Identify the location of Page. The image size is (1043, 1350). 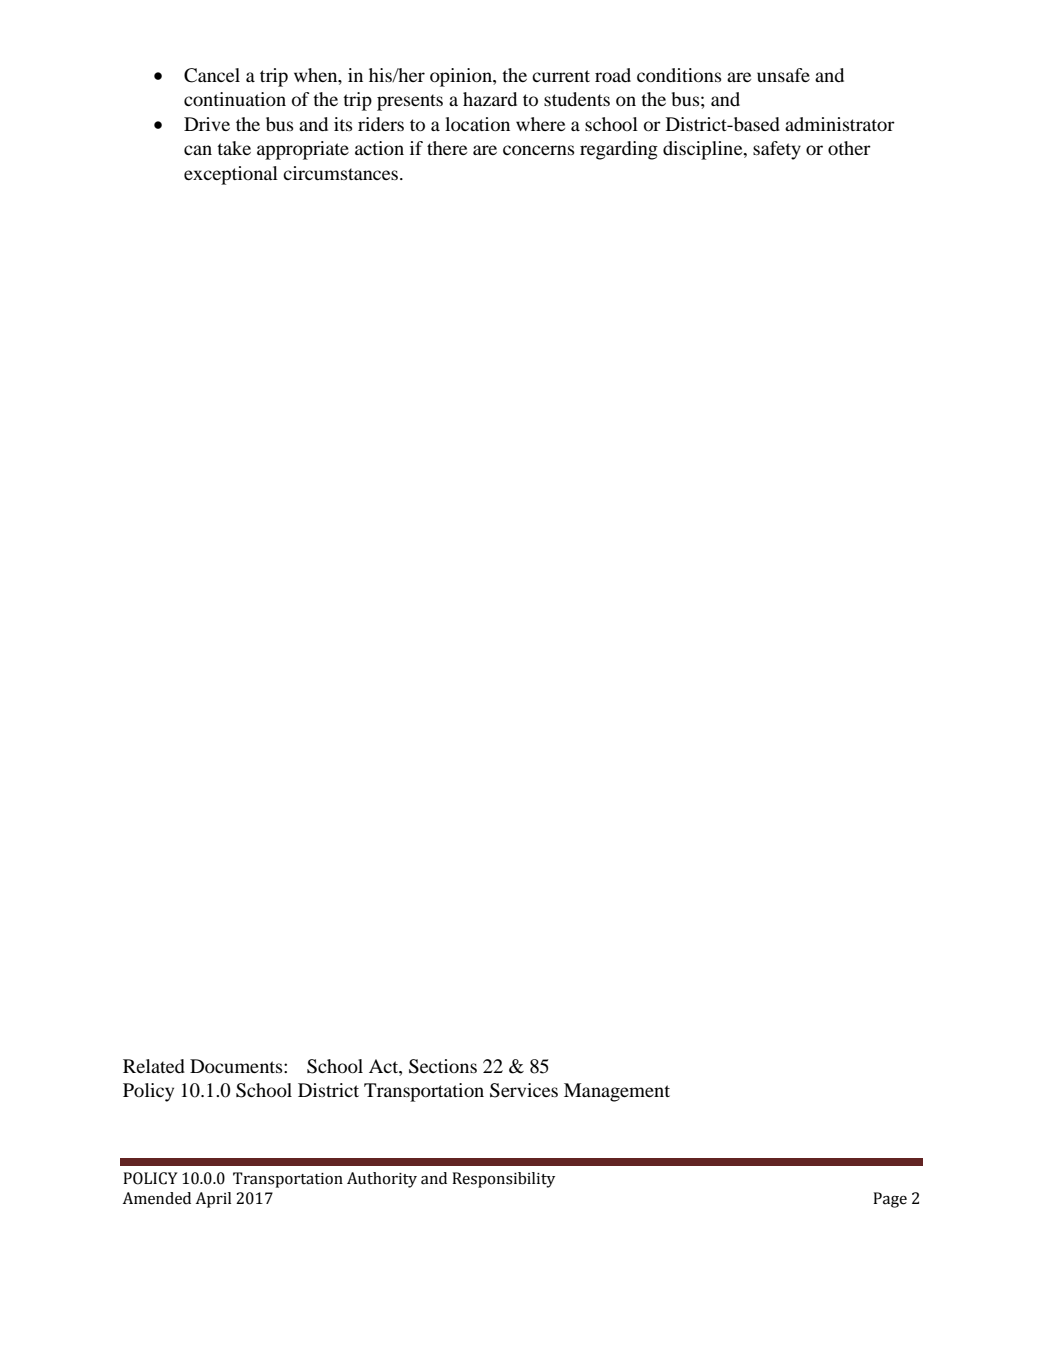
(890, 1200).
